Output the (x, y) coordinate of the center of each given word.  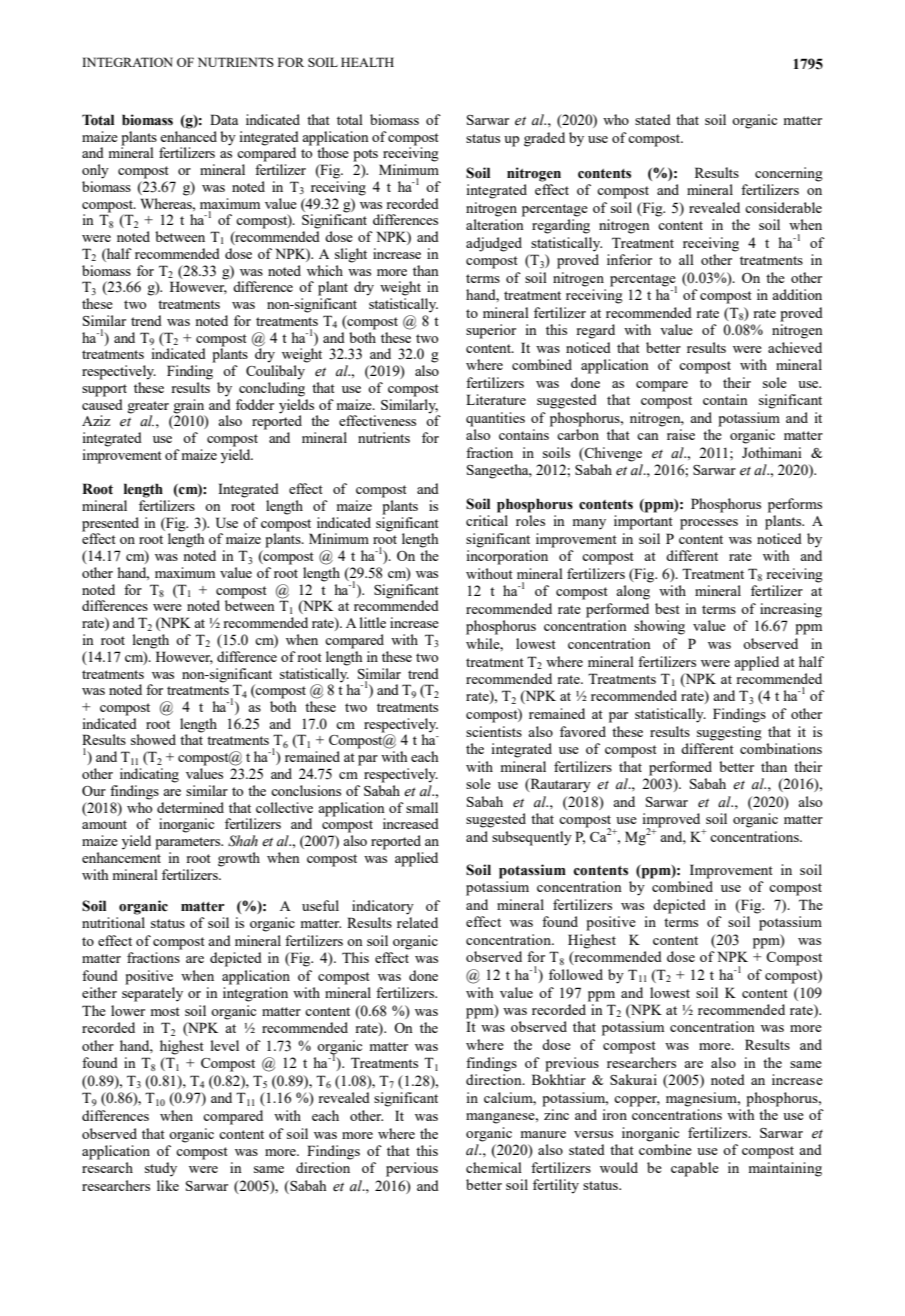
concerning (789, 174)
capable (695, 1169)
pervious (412, 1169)
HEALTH (367, 62)
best (667, 608)
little (373, 622)
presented (110, 524)
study (161, 1169)
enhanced (188, 135)
